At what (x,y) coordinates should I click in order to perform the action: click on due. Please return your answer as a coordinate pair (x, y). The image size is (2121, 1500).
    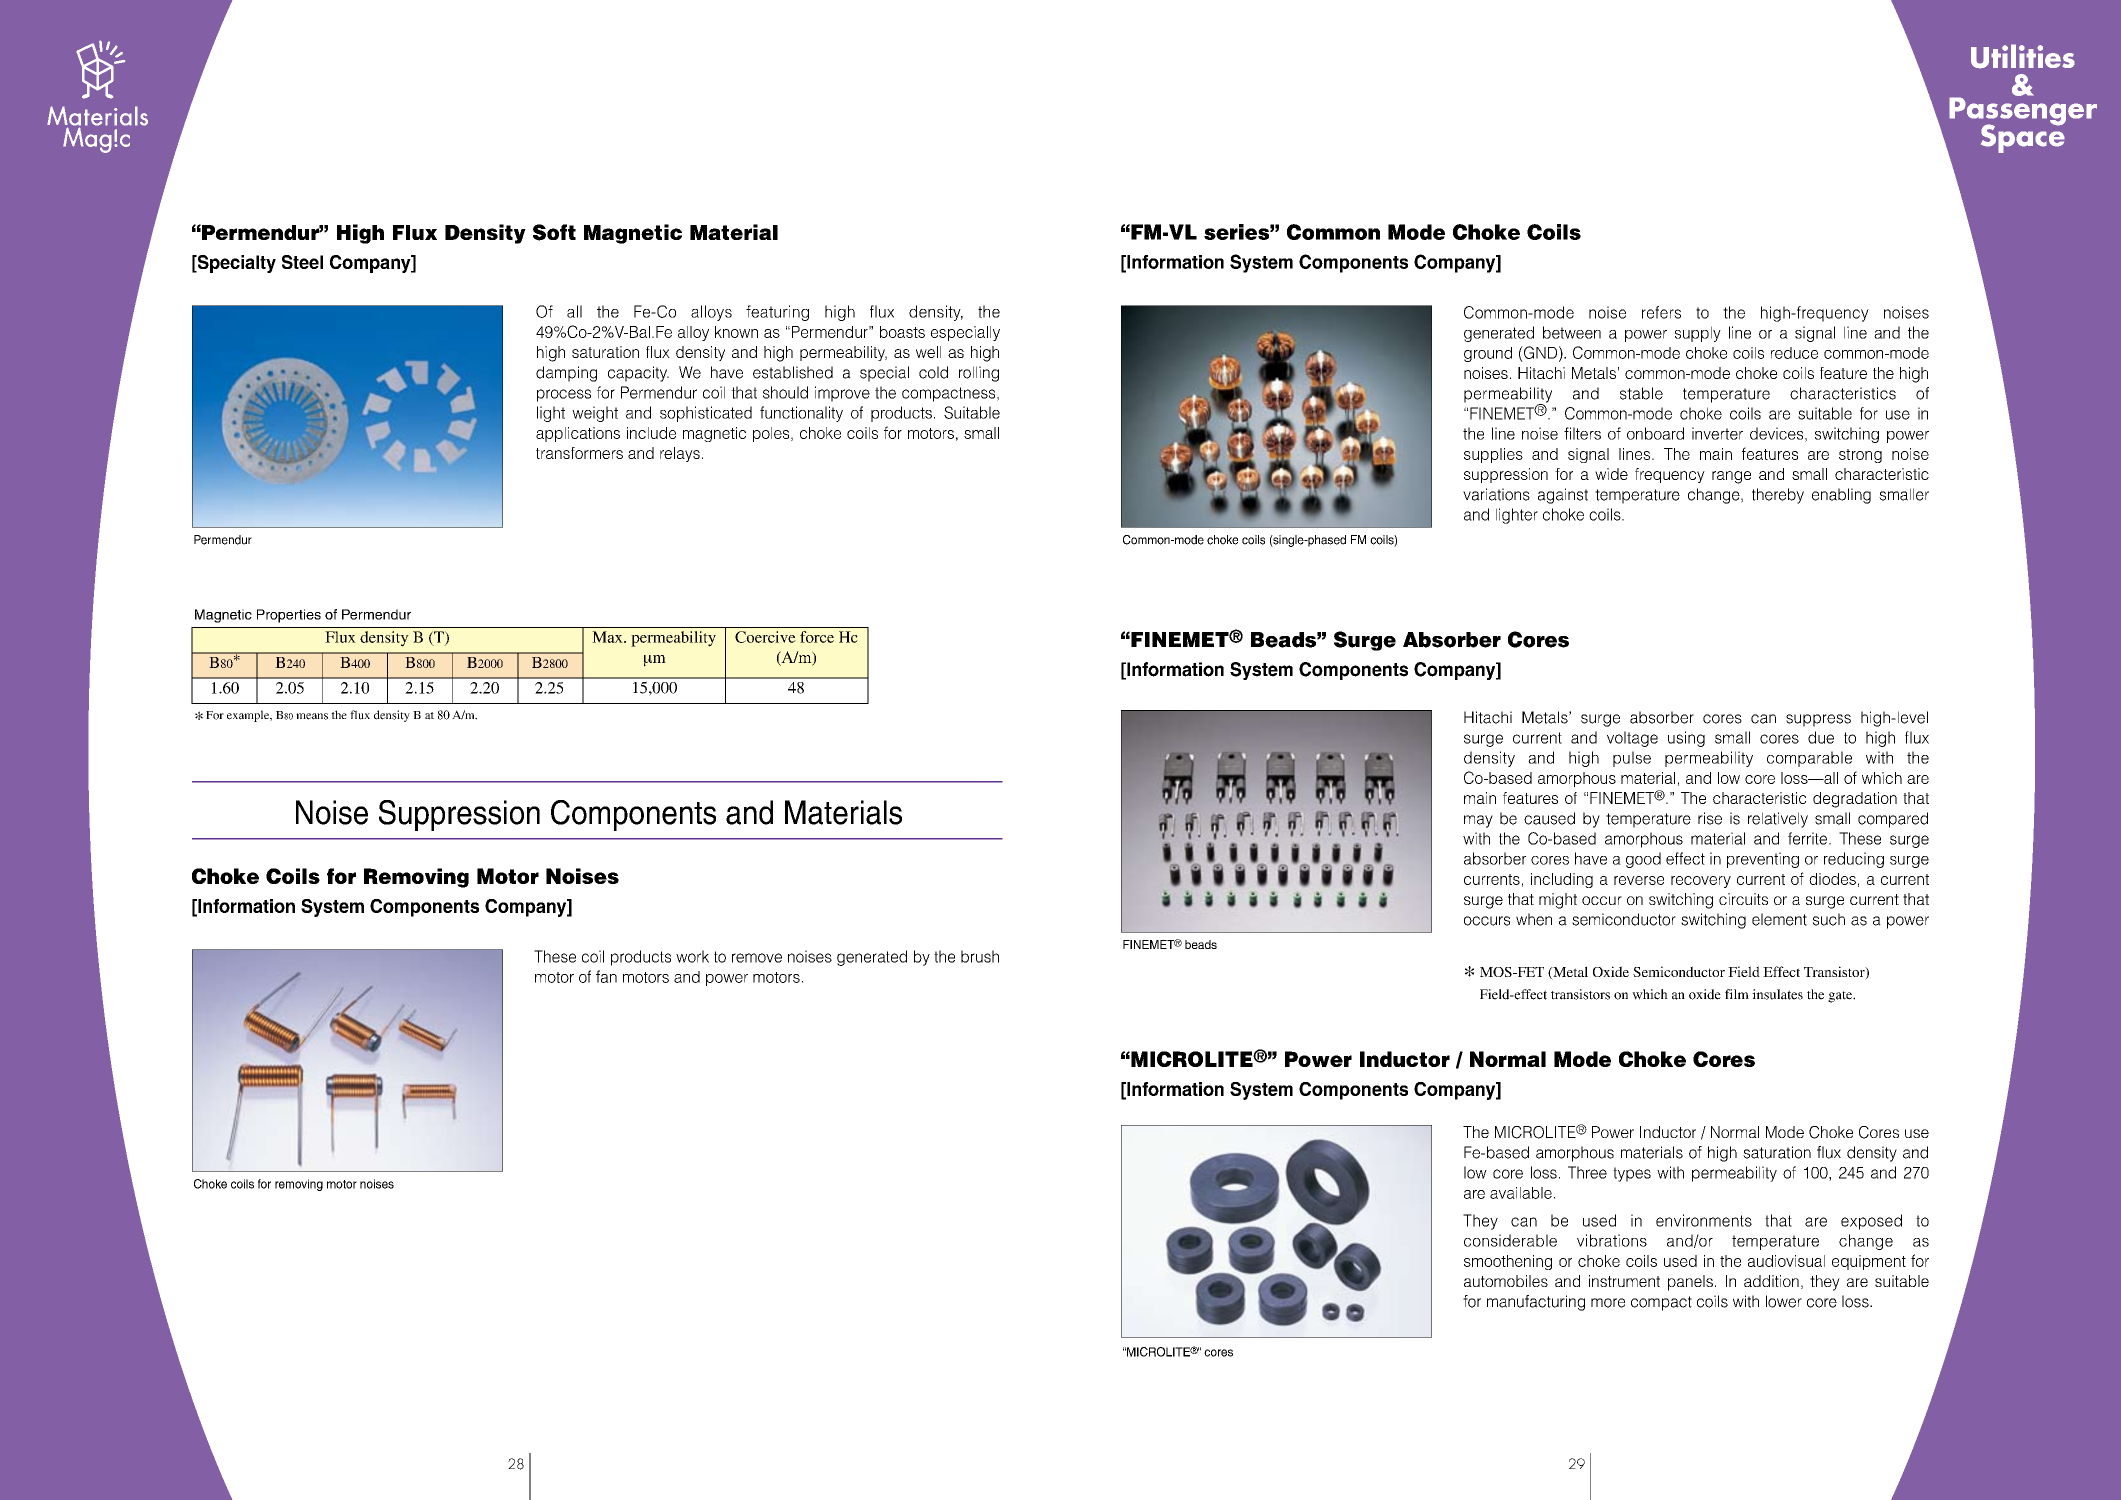
    Looking at the image, I should click on (1821, 737).
